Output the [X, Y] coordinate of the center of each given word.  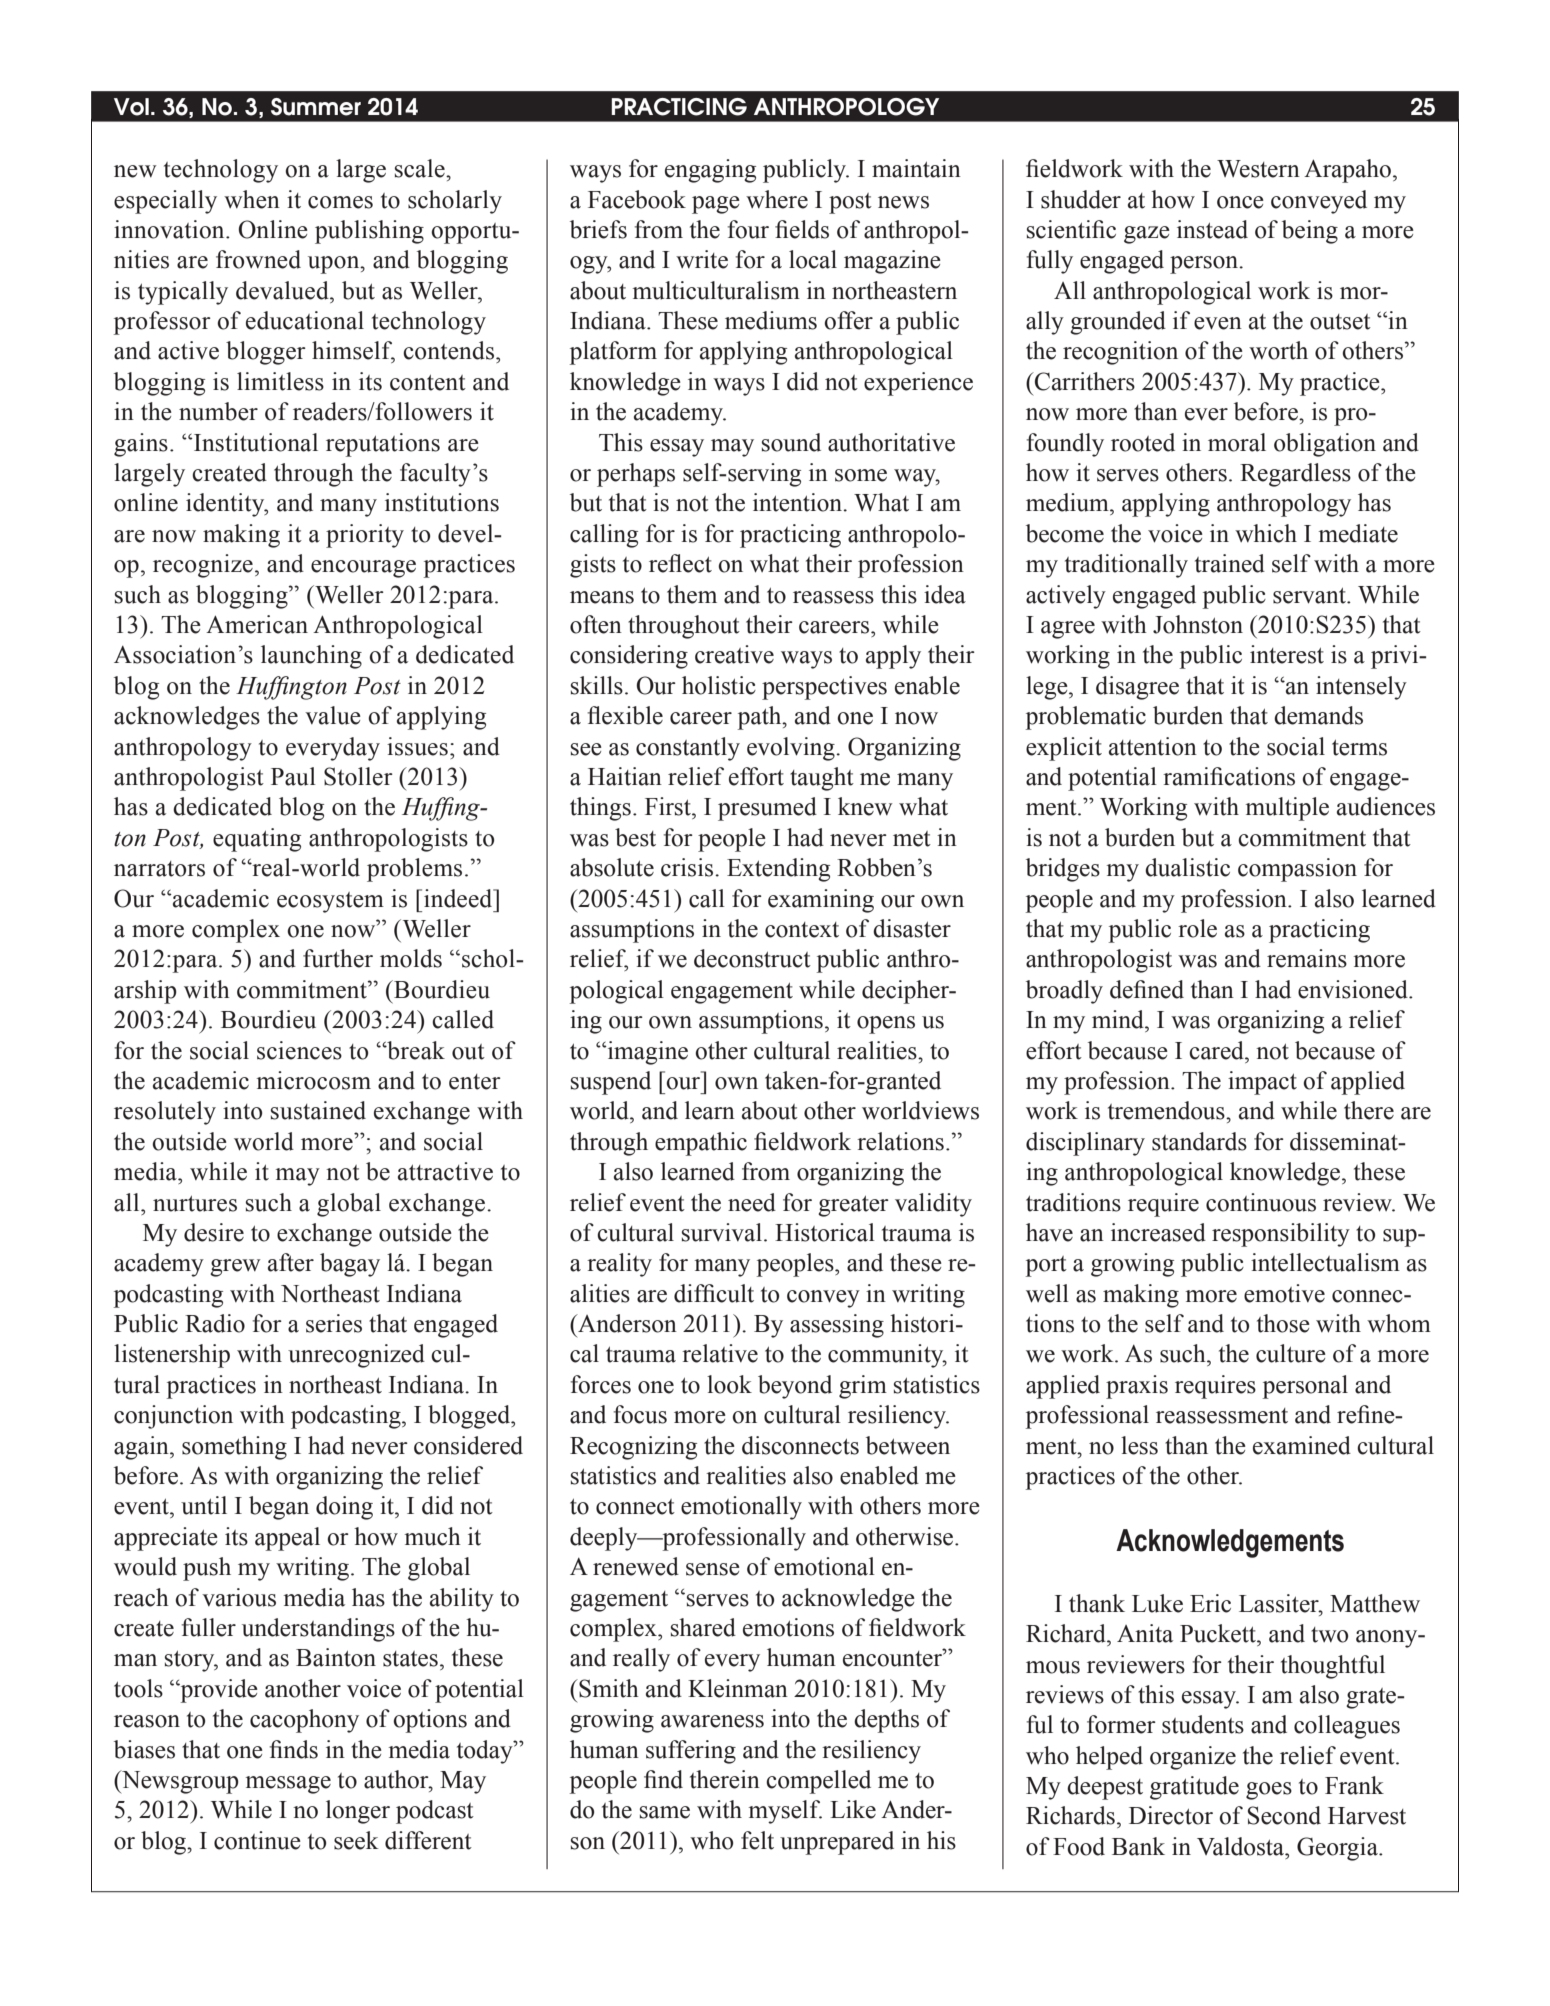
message [288, 1785]
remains [1307, 958]
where [777, 199]
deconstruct [752, 958]
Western [1258, 169]
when [252, 199]
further [338, 958]
